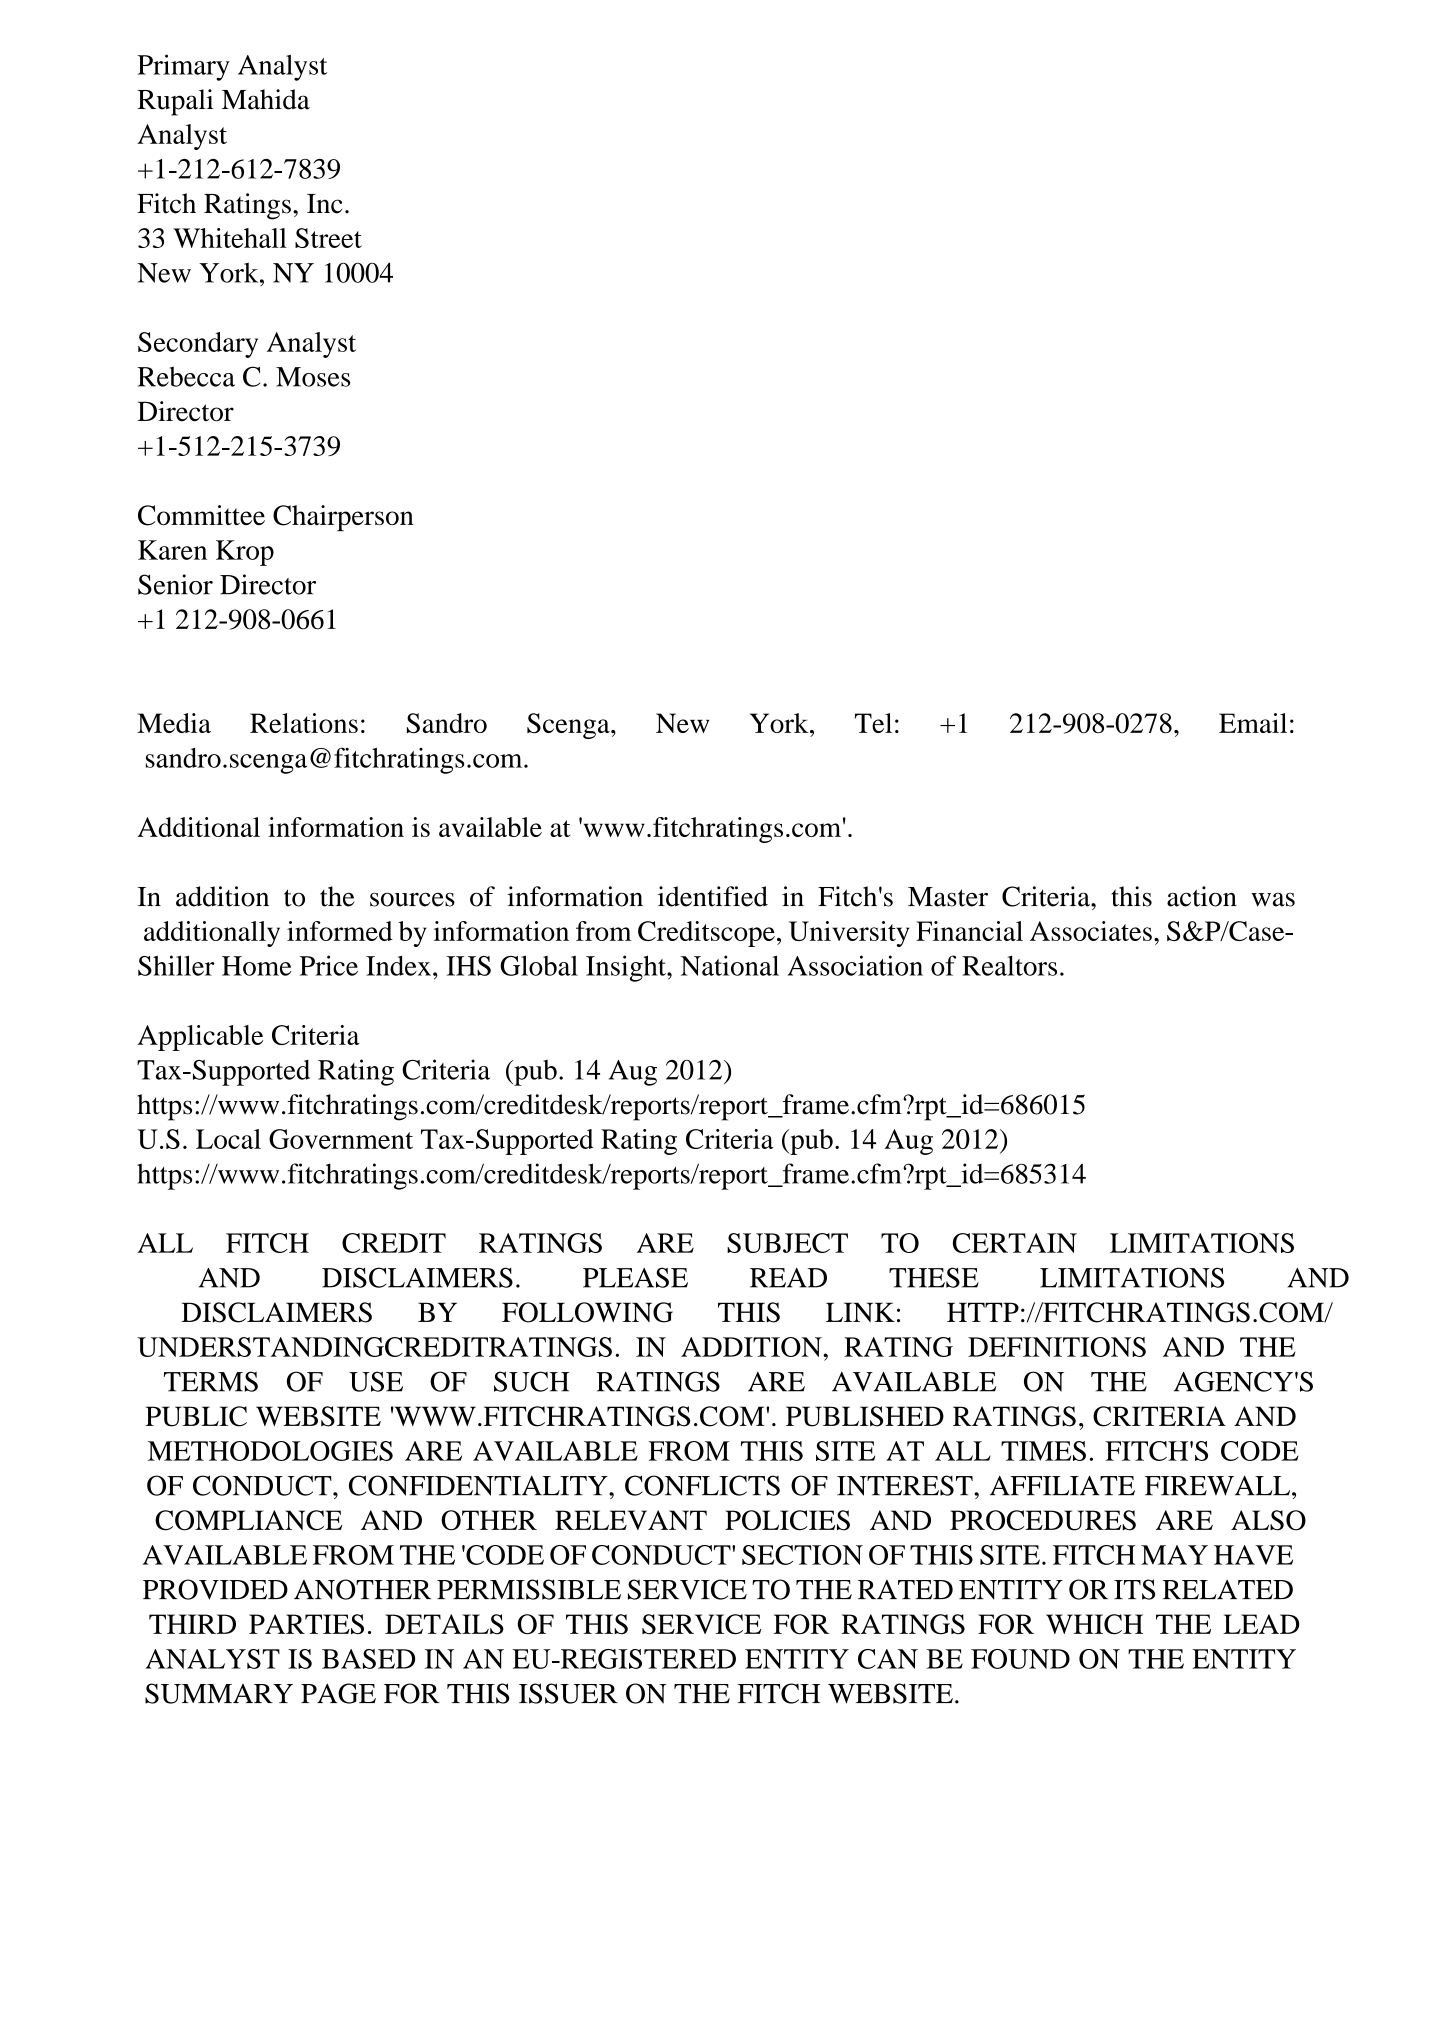 The width and height of the page is (1433, 2026). Describe the element at coordinates (1202, 896) in the page. I see `action` at that location.
